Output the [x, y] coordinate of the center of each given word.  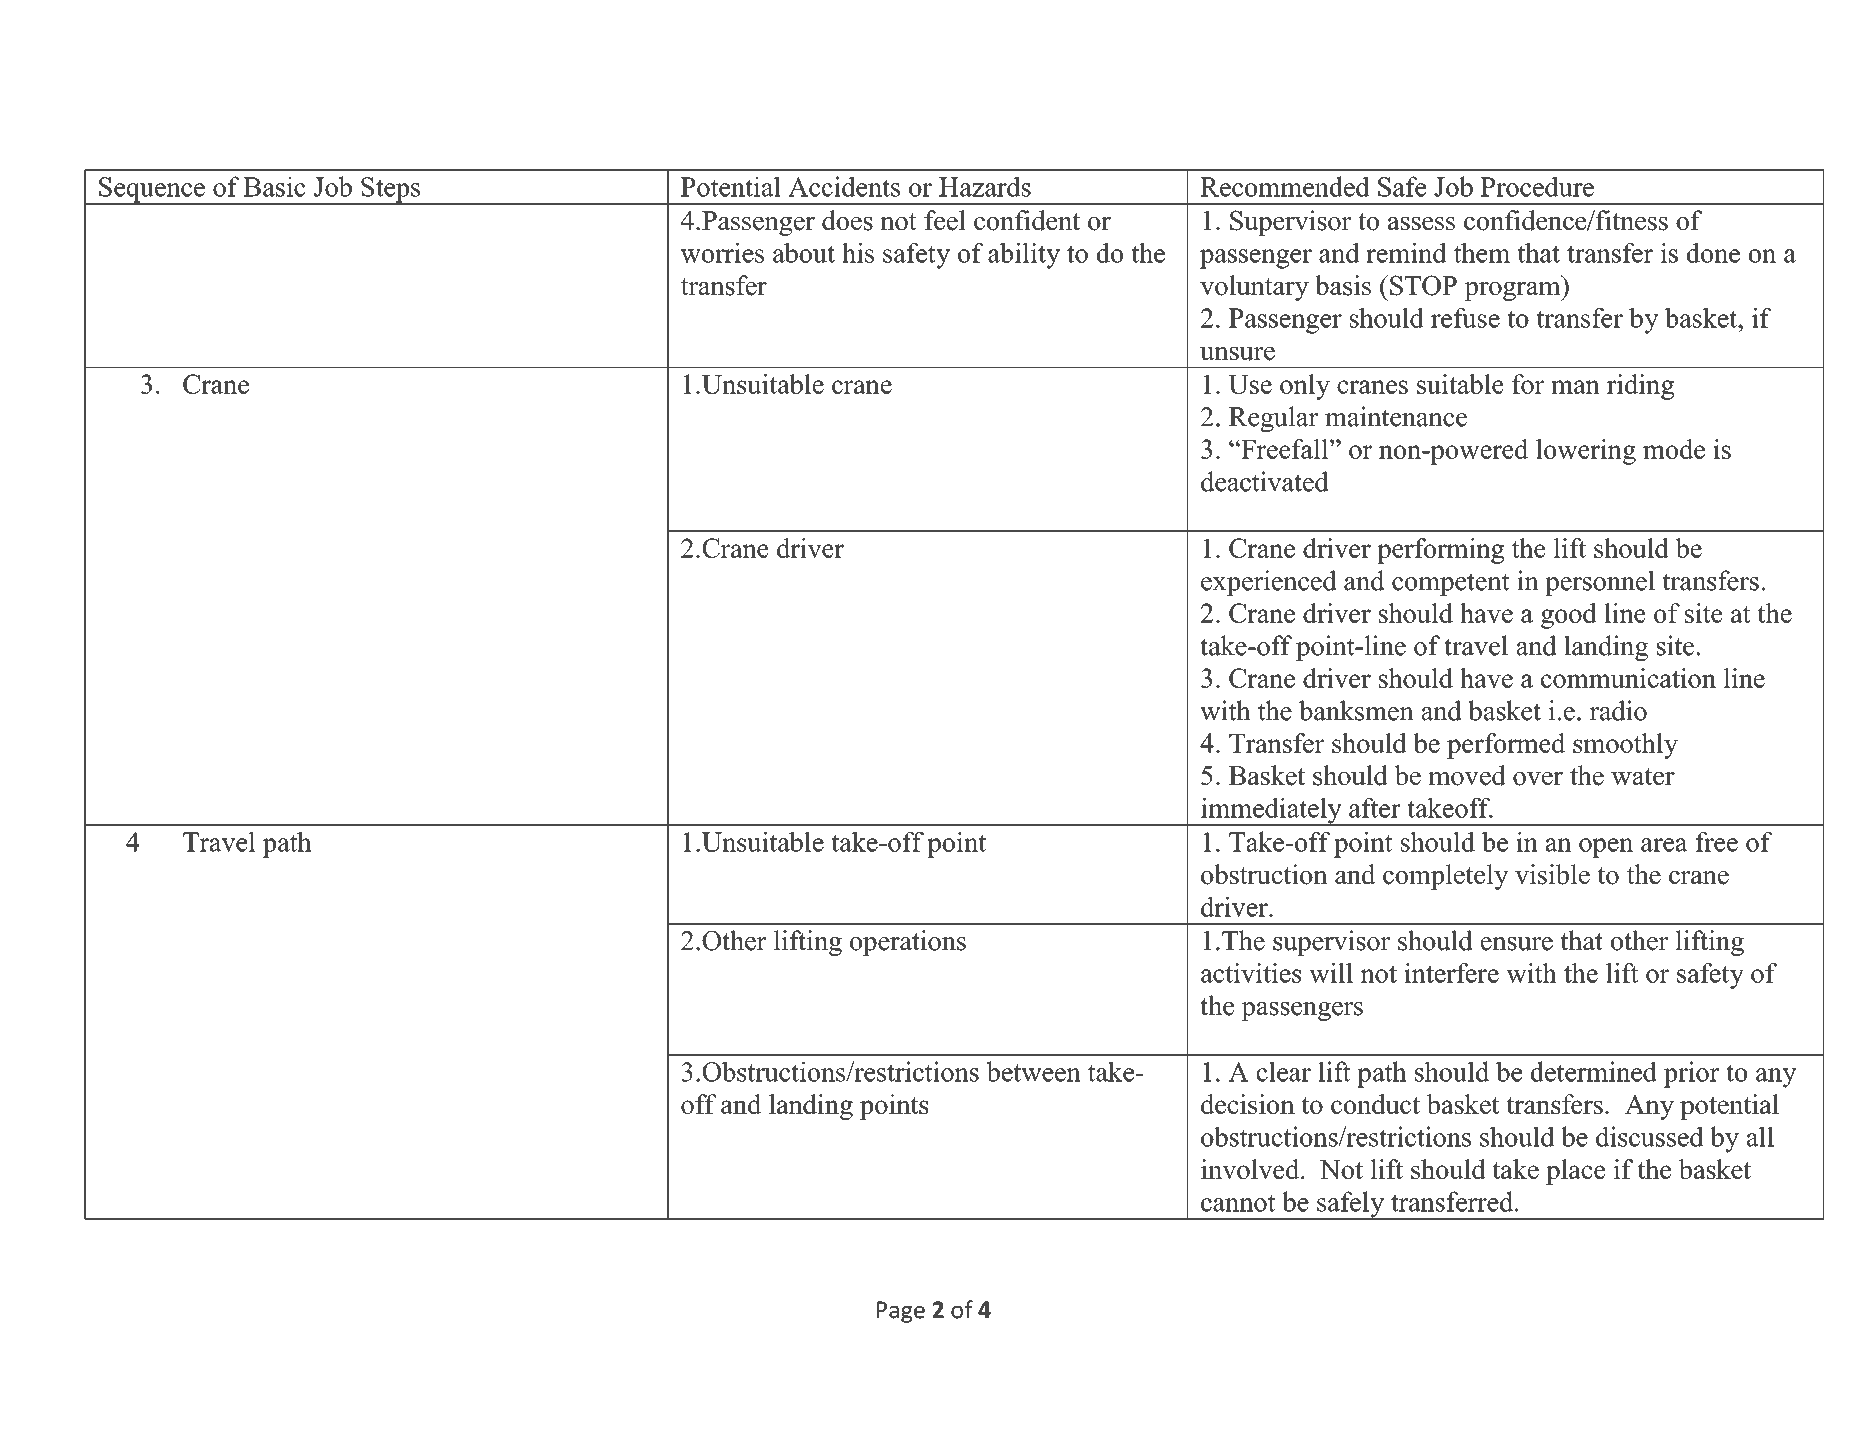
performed [1506, 746]
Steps [390, 191]
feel [945, 220]
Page [901, 1312]
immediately [1271, 811]
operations [908, 943]
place [1576, 1172]
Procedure [1537, 186]
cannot [1238, 1203]
